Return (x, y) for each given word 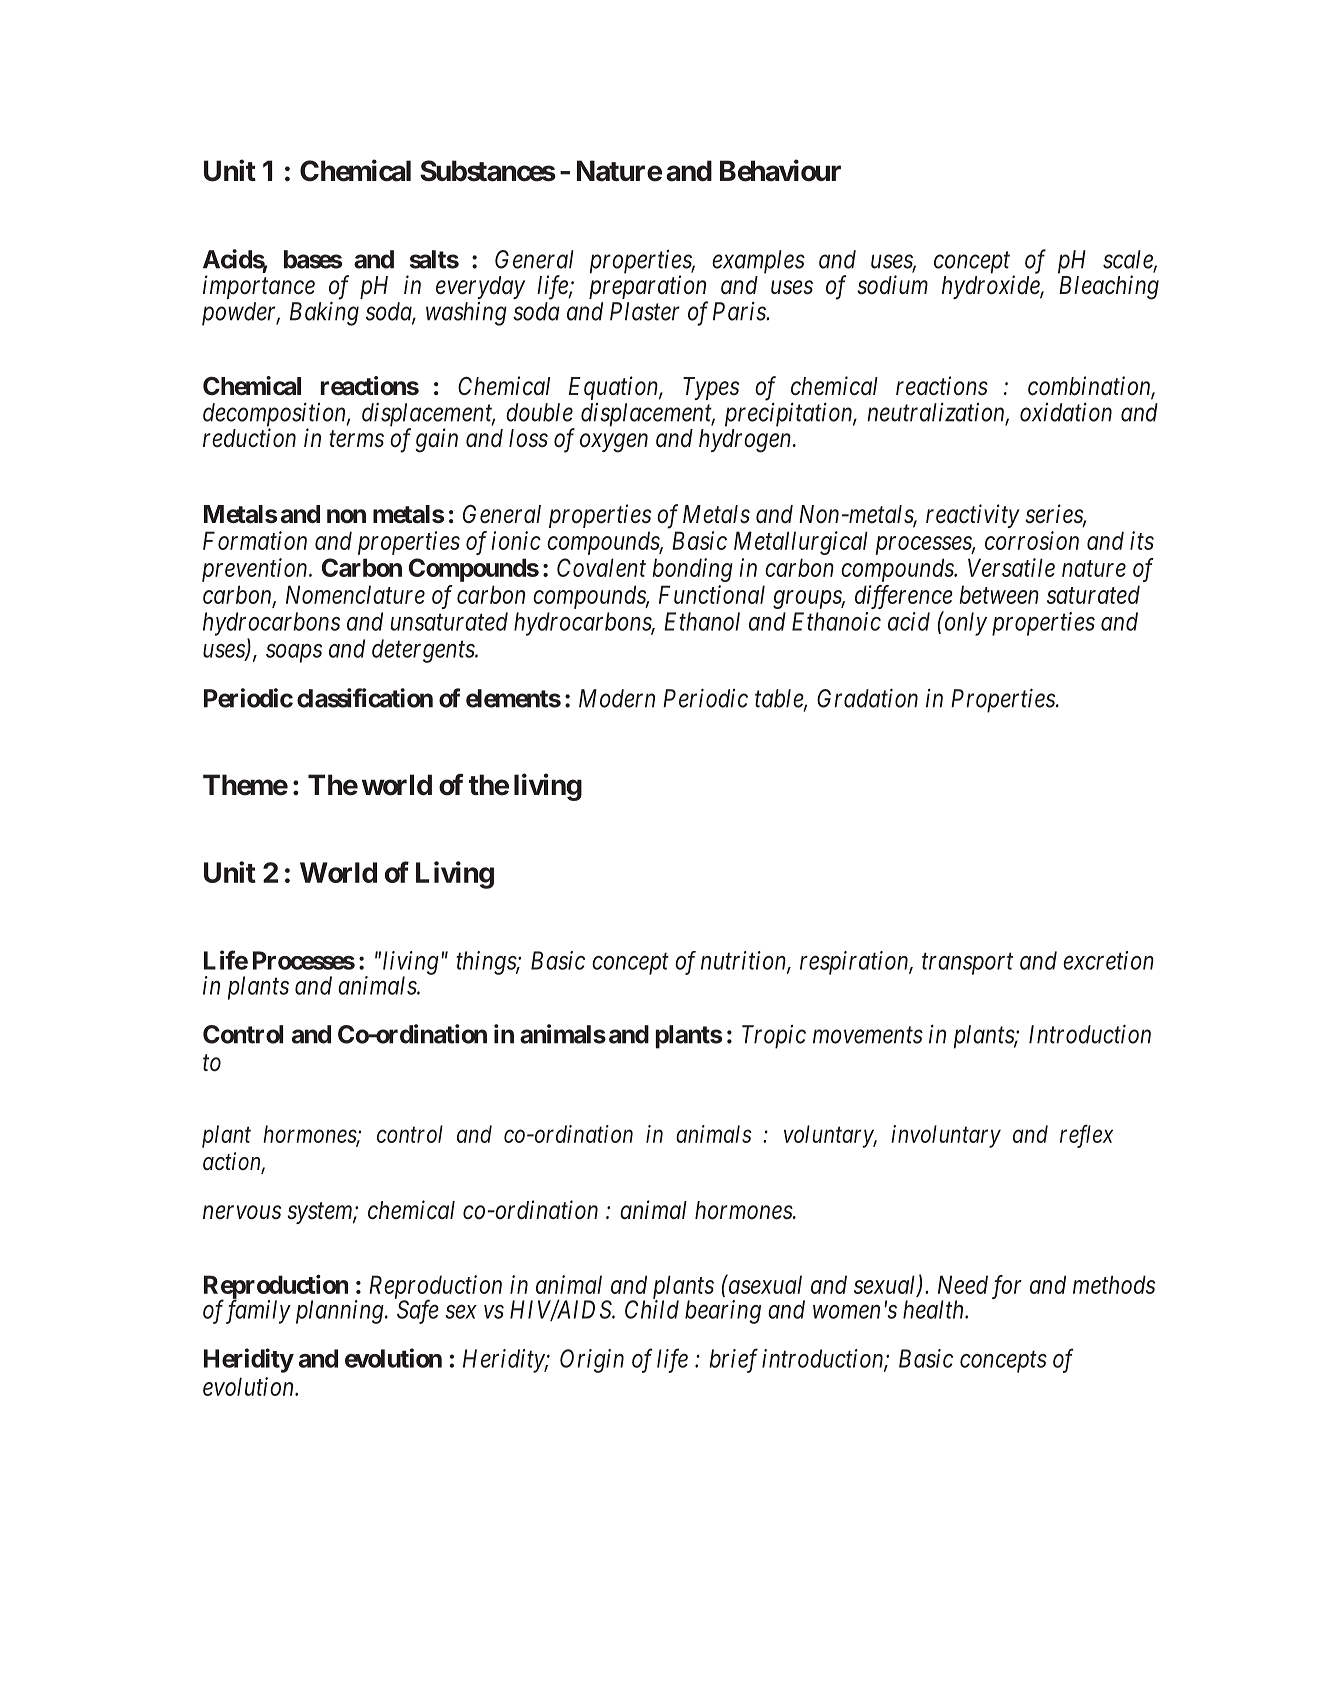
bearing (723, 1312)
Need (963, 1284)
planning (341, 1312)
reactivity (973, 516)
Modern (617, 698)
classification (365, 698)
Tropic (774, 1037)
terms (356, 439)
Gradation (867, 698)
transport (967, 964)
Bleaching (1109, 287)
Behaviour (780, 170)
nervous (242, 1213)
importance (259, 287)
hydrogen (746, 441)
